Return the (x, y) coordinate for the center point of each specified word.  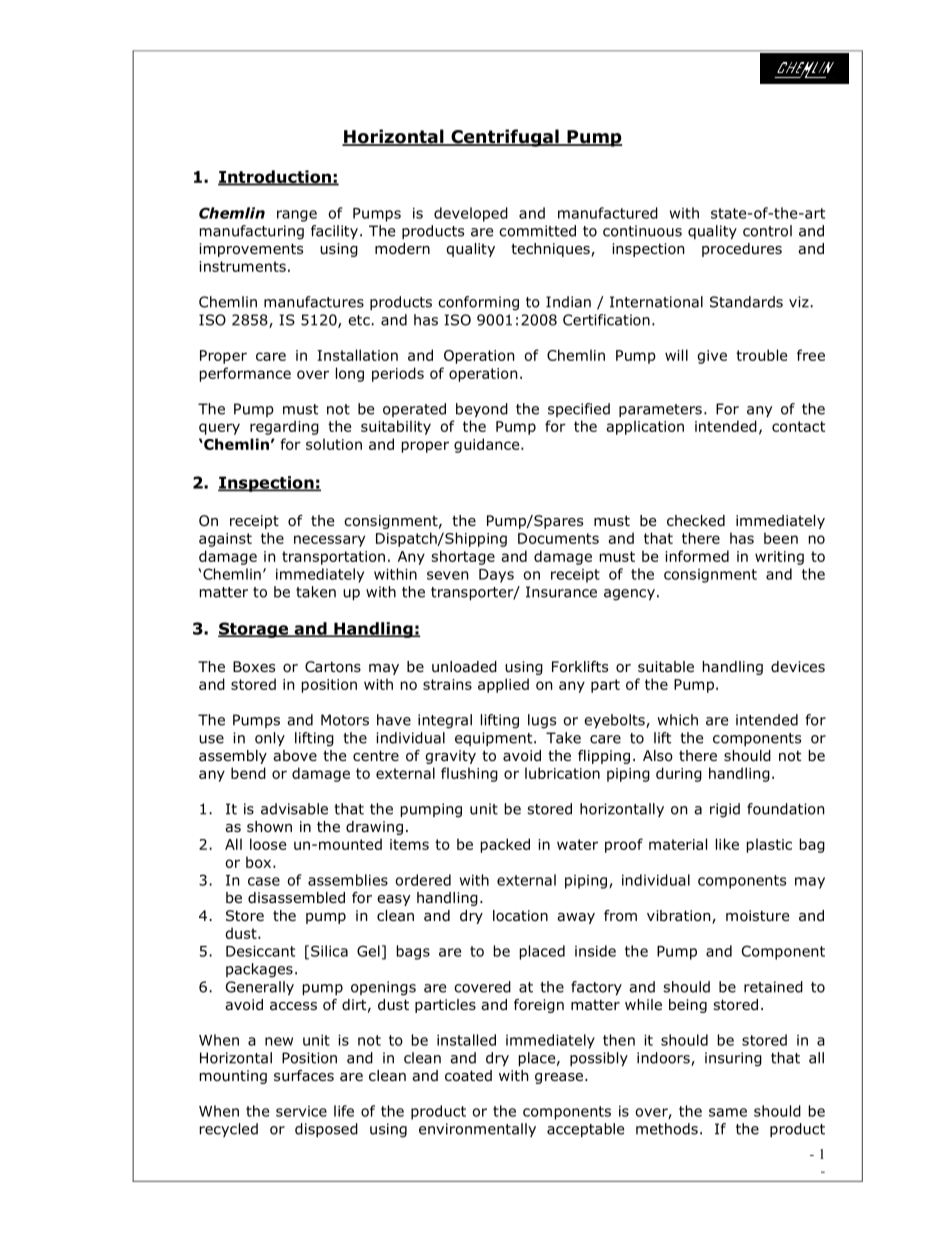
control (767, 231)
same (728, 1112)
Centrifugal (505, 138)
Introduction (275, 177)
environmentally (477, 1130)
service (301, 1111)
